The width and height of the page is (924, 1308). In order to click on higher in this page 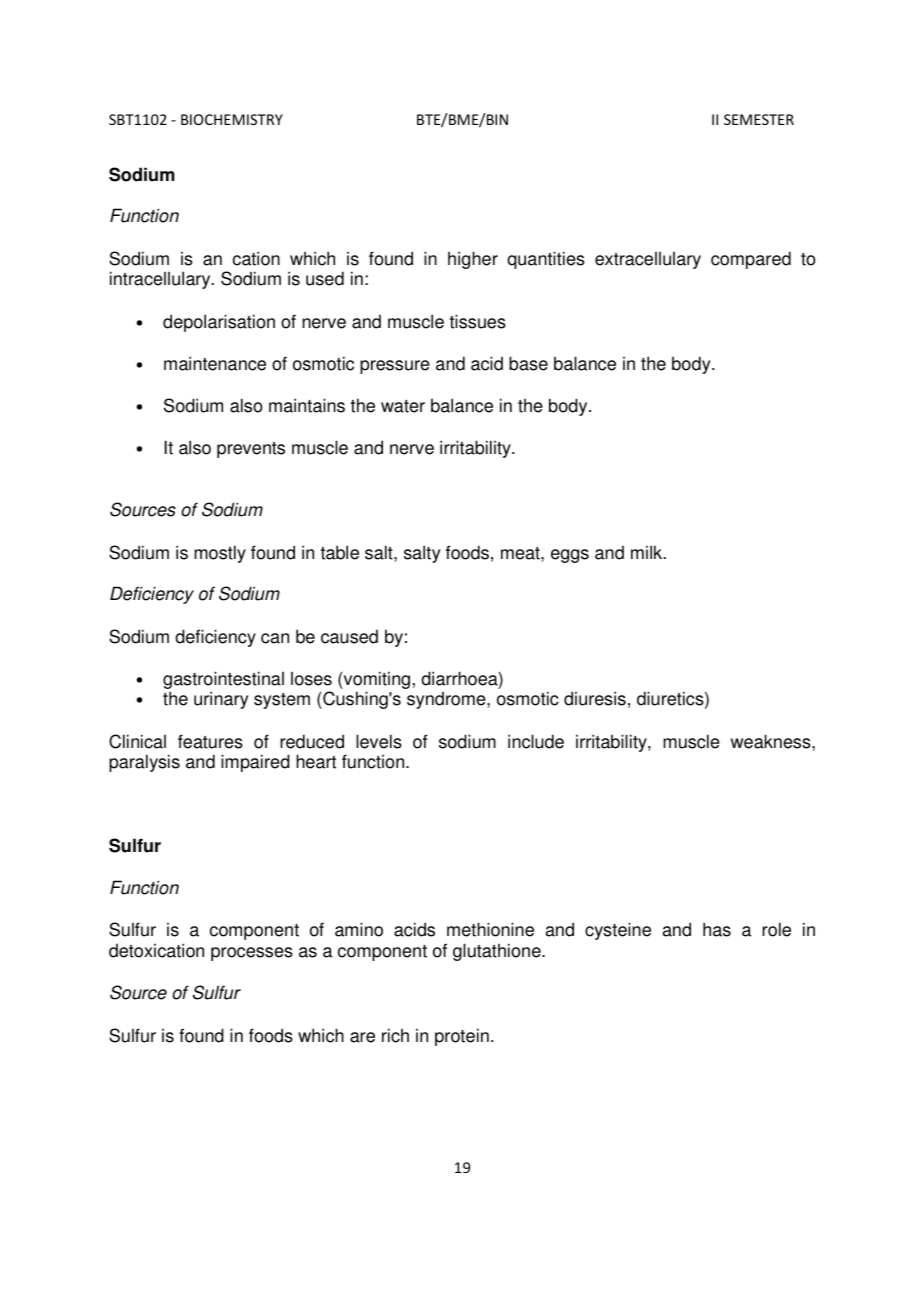, I will do `click(473, 260)`.
